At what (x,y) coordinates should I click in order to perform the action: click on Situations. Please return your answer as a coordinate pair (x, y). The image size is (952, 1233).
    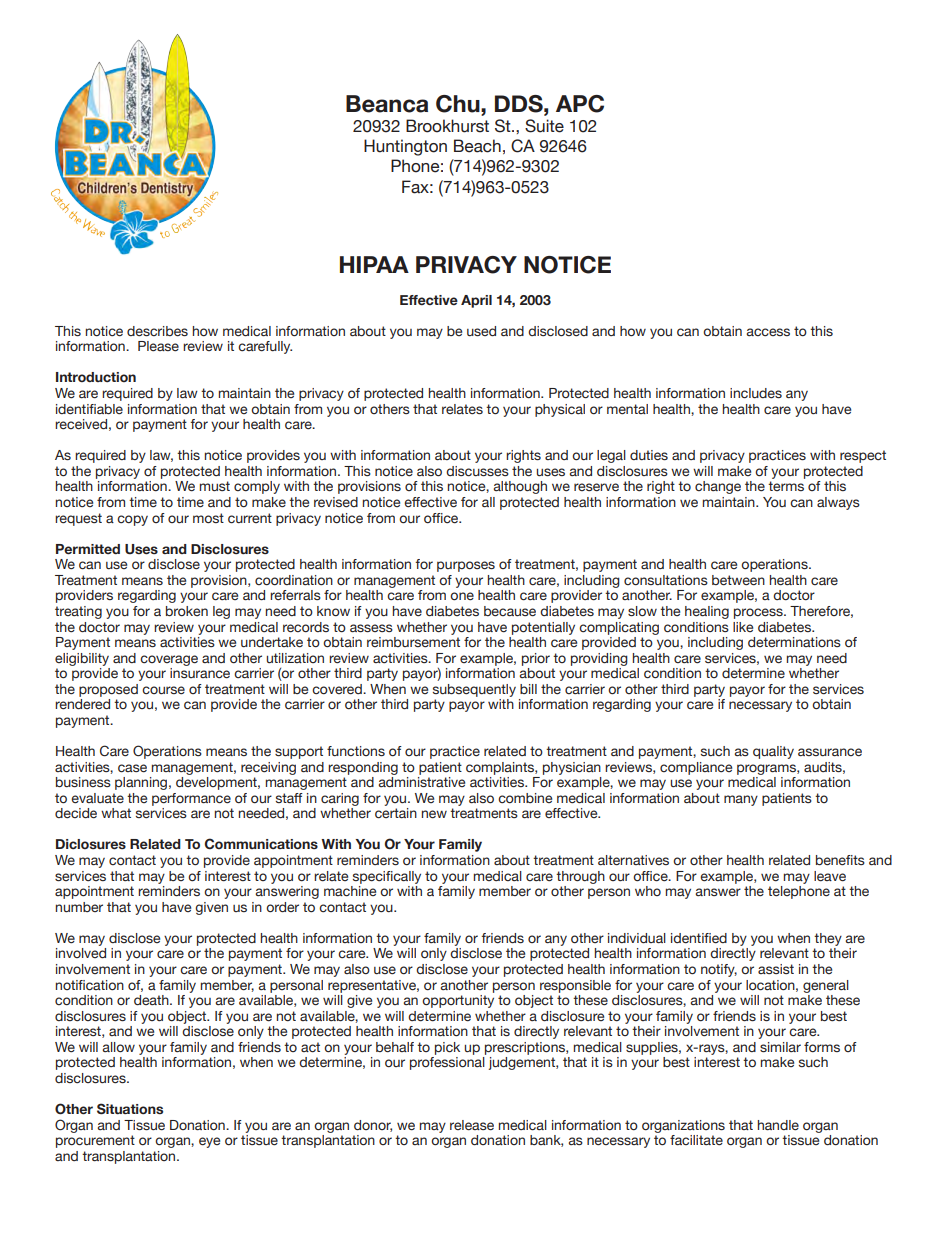
    Looking at the image, I should click on (130, 1109).
